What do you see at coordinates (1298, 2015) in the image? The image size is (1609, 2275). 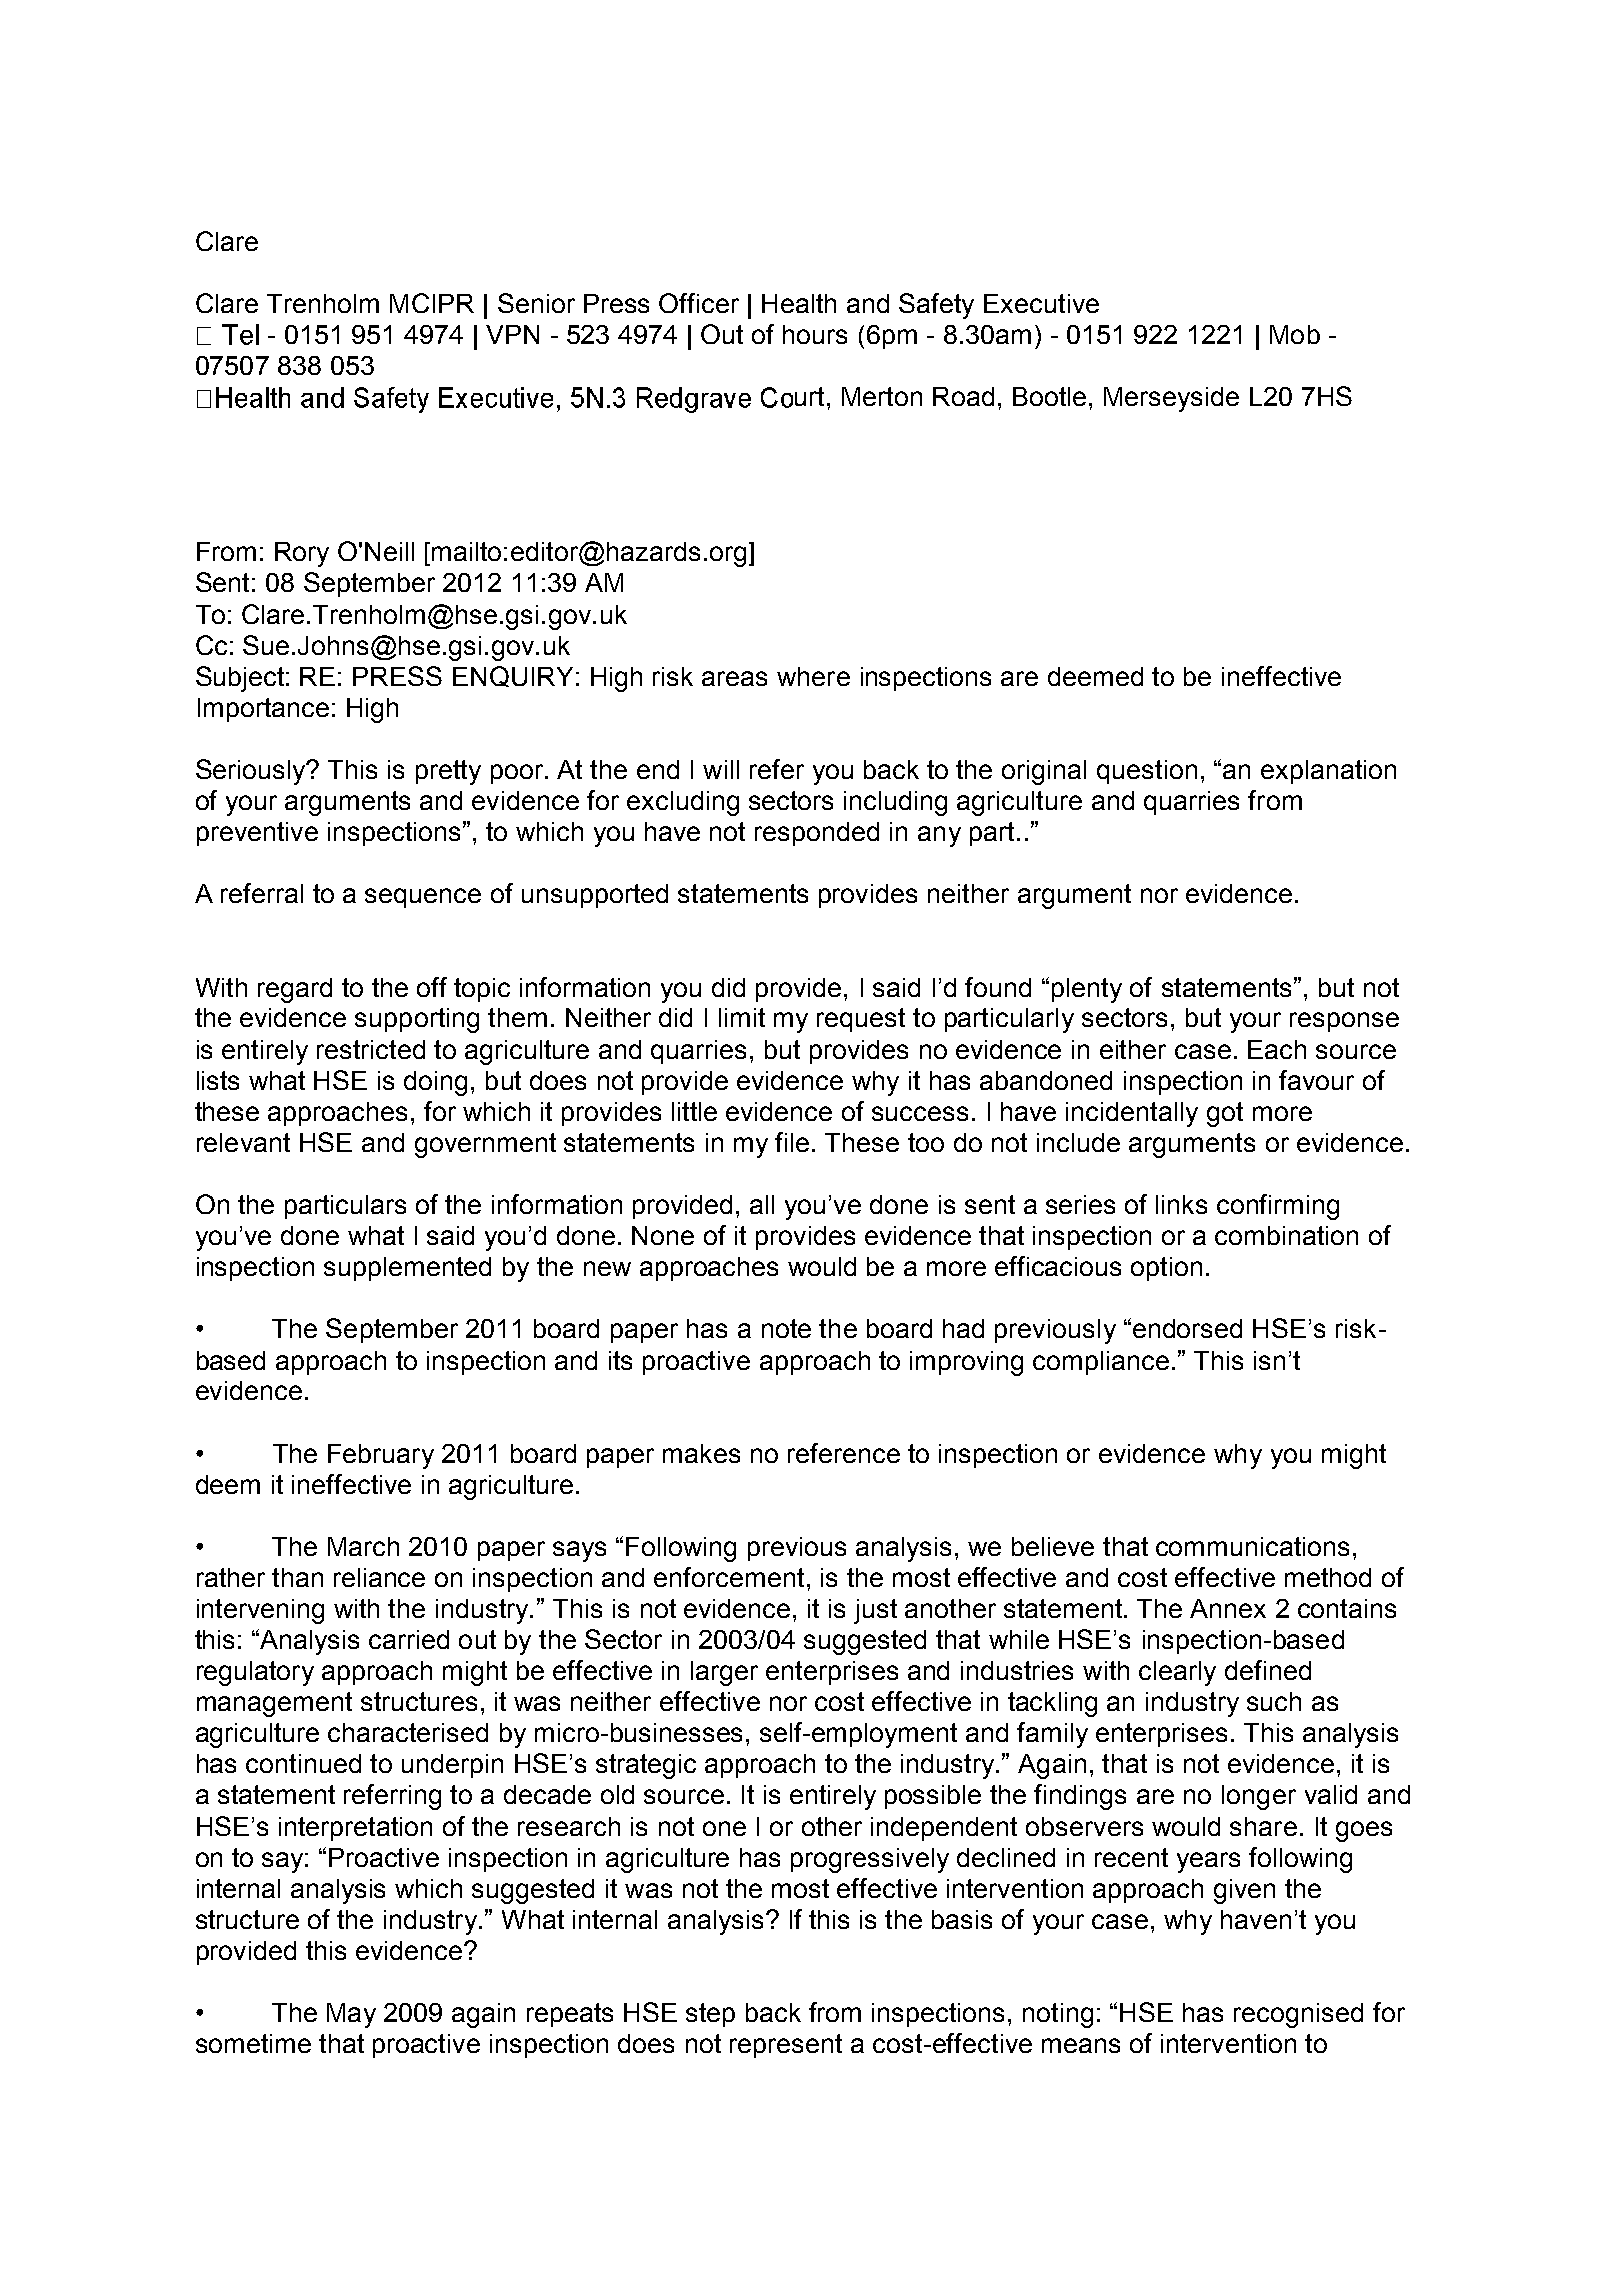 I see `recognised` at bounding box center [1298, 2015].
